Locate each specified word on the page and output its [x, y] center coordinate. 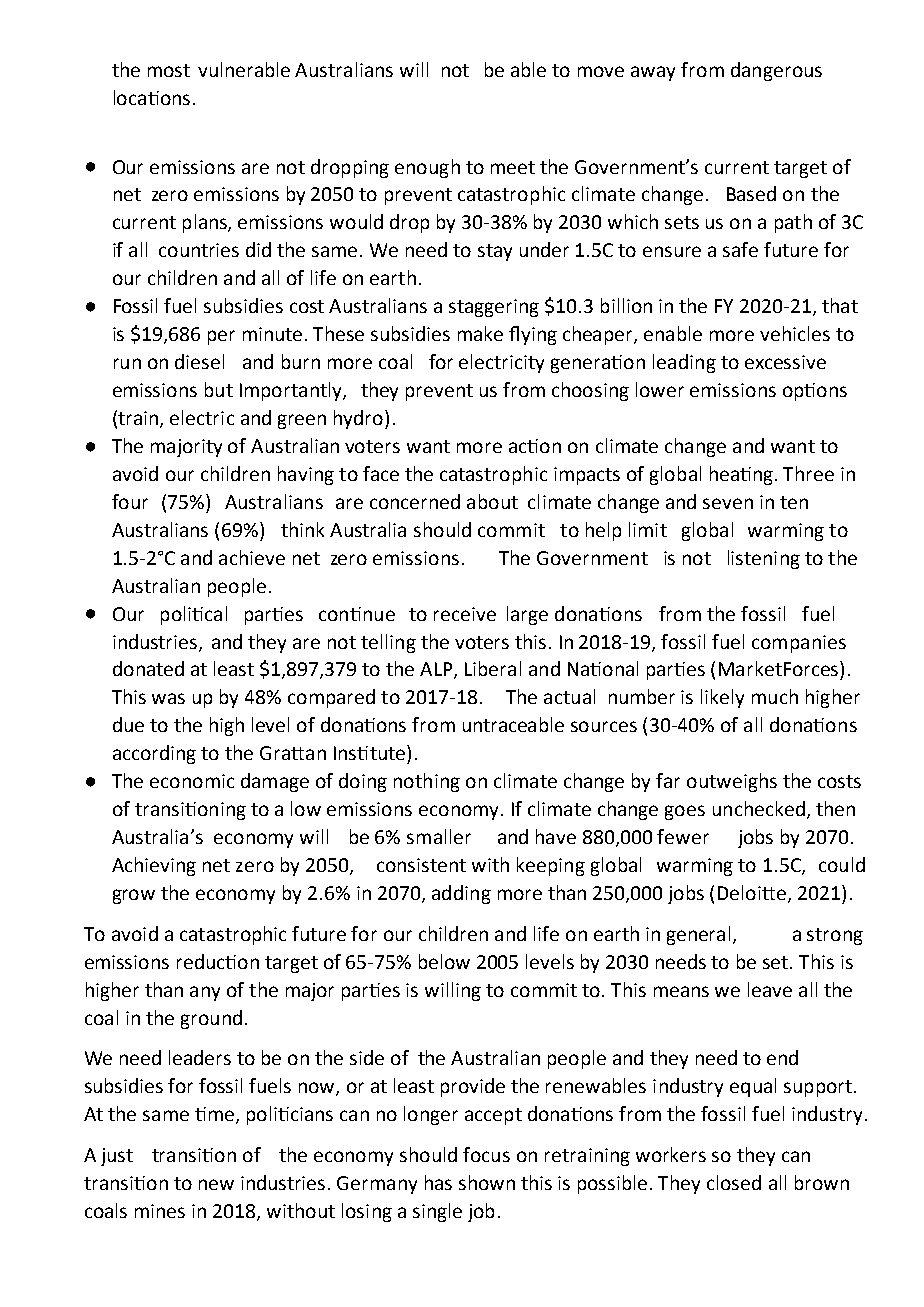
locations [152, 97]
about [492, 501]
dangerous [776, 71]
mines [160, 1211]
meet [513, 167]
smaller [439, 836]
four [130, 501]
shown [487, 1182]
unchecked [759, 808]
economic [192, 781]
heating [743, 475]
